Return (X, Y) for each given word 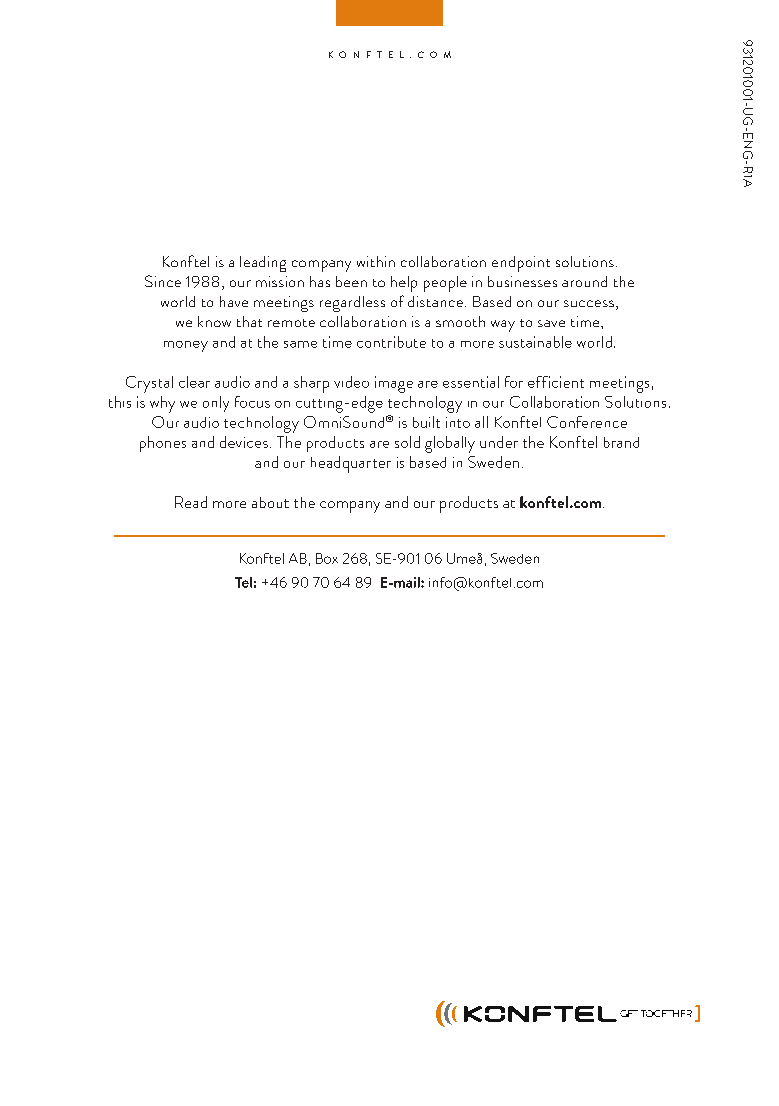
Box (327, 558)
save (551, 323)
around (584, 281)
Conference (587, 422)
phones (163, 444)
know (214, 321)
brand (621, 442)
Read (191, 502)
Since (163, 281)
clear (194, 382)
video (351, 382)
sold (407, 442)
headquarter (351, 464)
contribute (391, 342)
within (376, 261)
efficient (556, 382)
